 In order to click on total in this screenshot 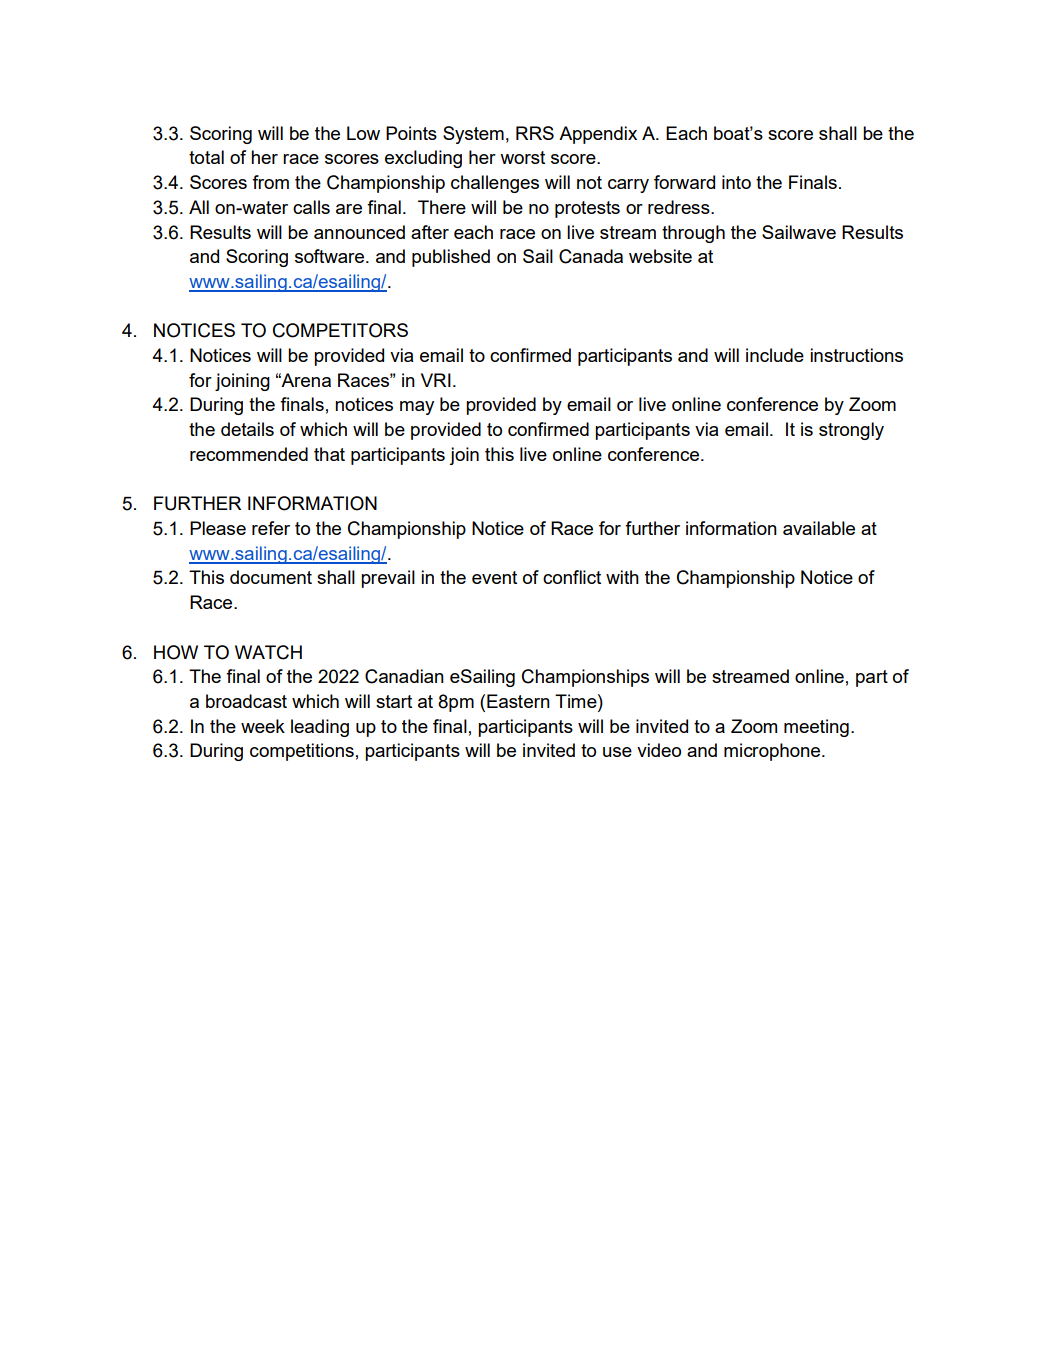, I will do `click(206, 157)`.
